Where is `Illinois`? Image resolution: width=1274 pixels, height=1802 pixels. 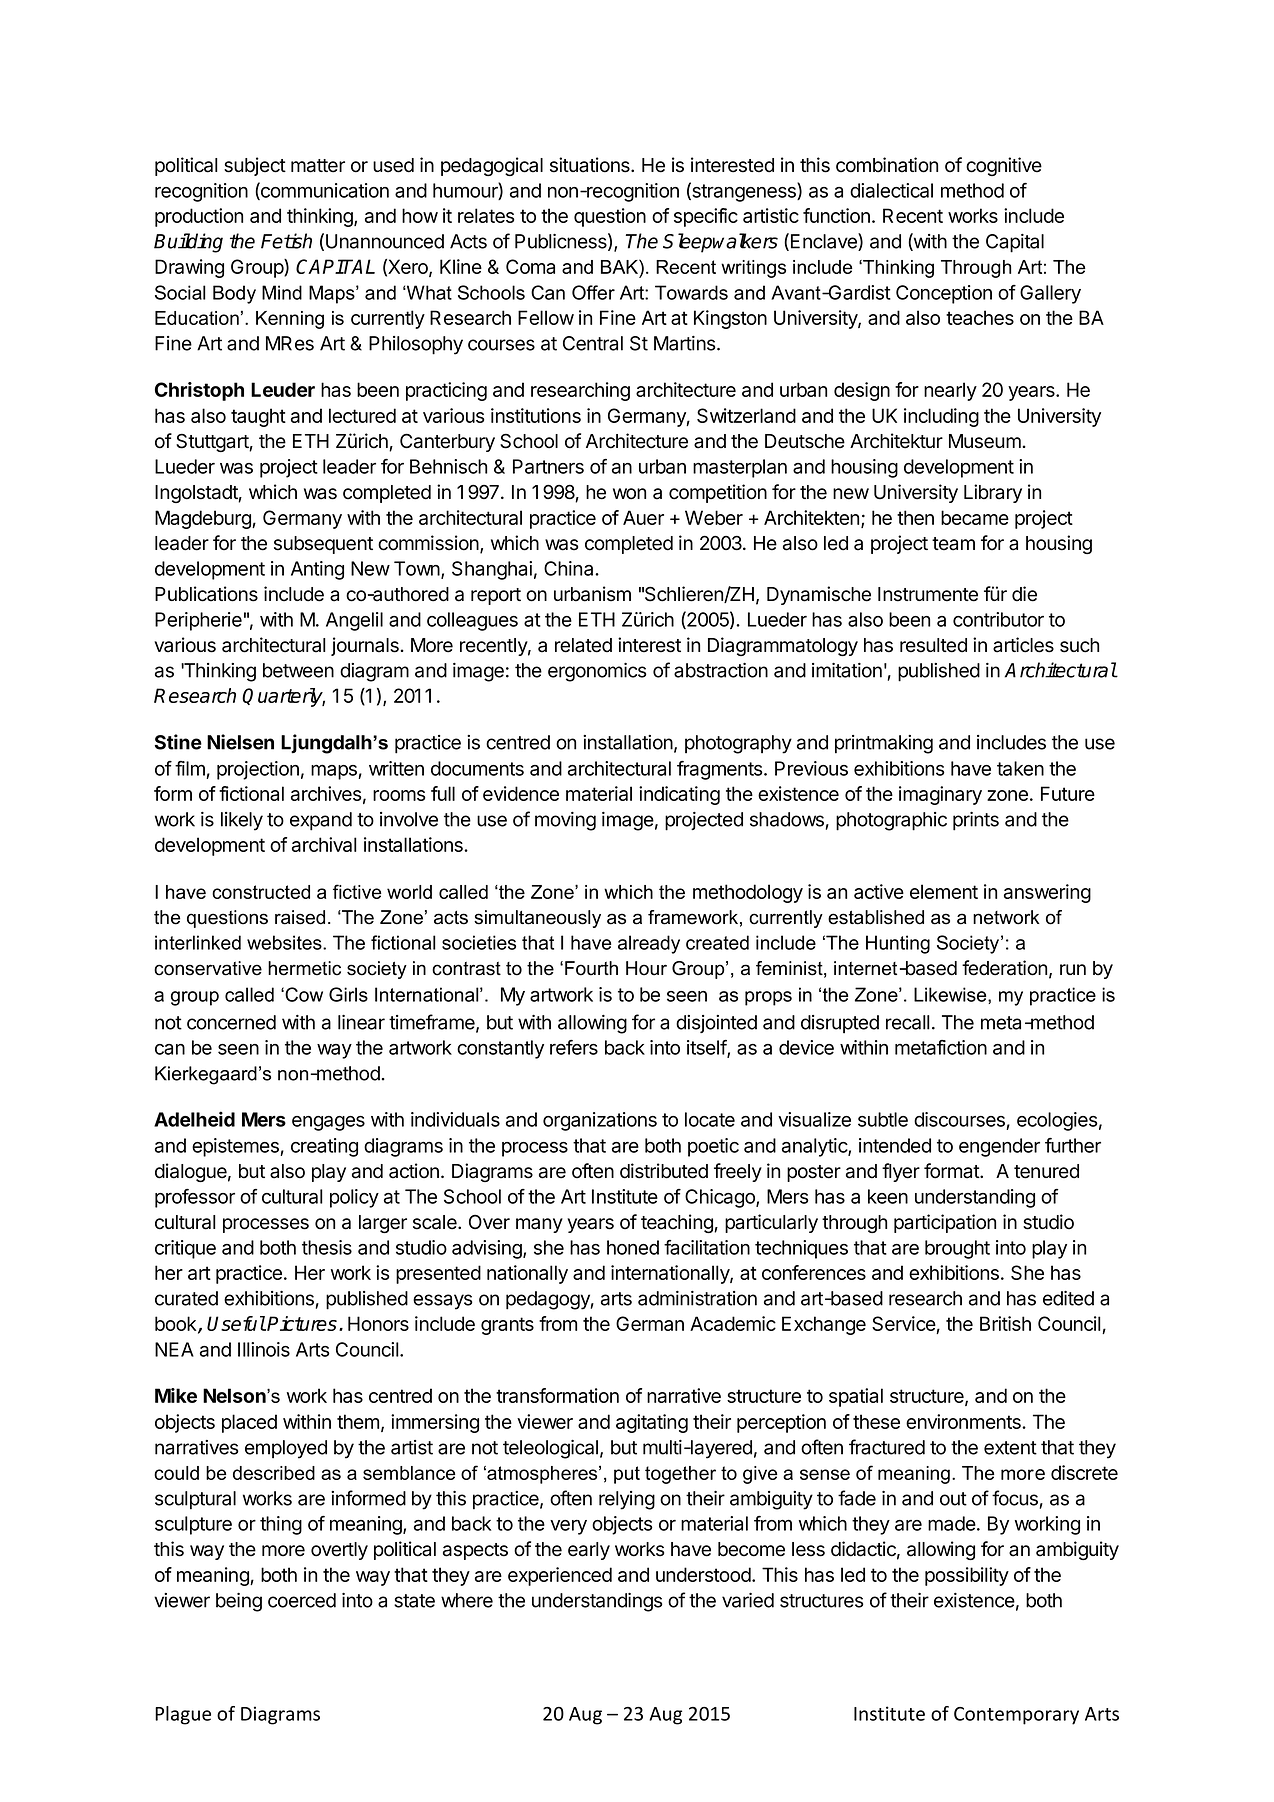
Illinois is located at coordinates (264, 1349).
